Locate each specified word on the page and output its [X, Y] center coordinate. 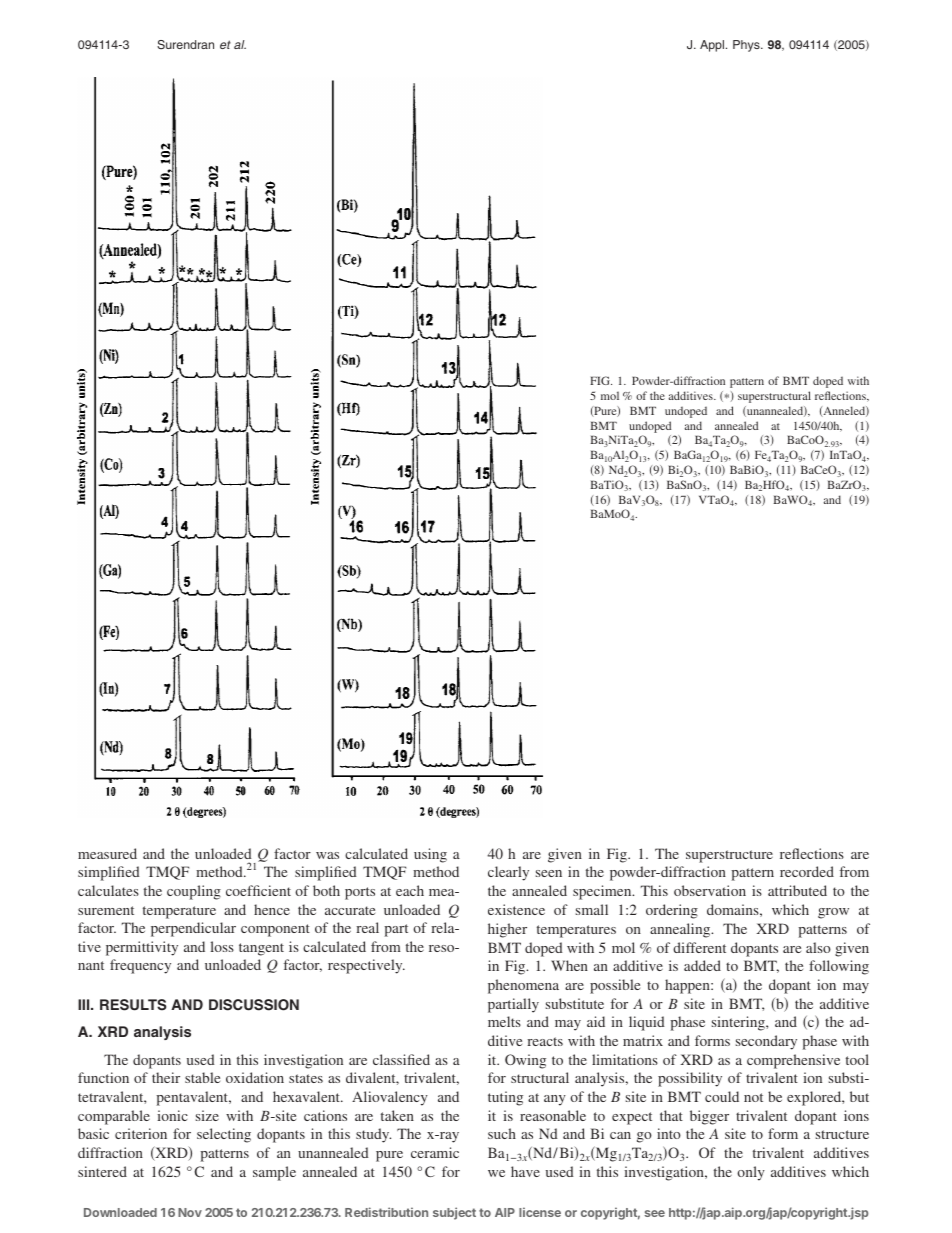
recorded [807, 871]
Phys [747, 46]
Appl [712, 46]
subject [454, 1213]
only [751, 1173]
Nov [190, 1212]
